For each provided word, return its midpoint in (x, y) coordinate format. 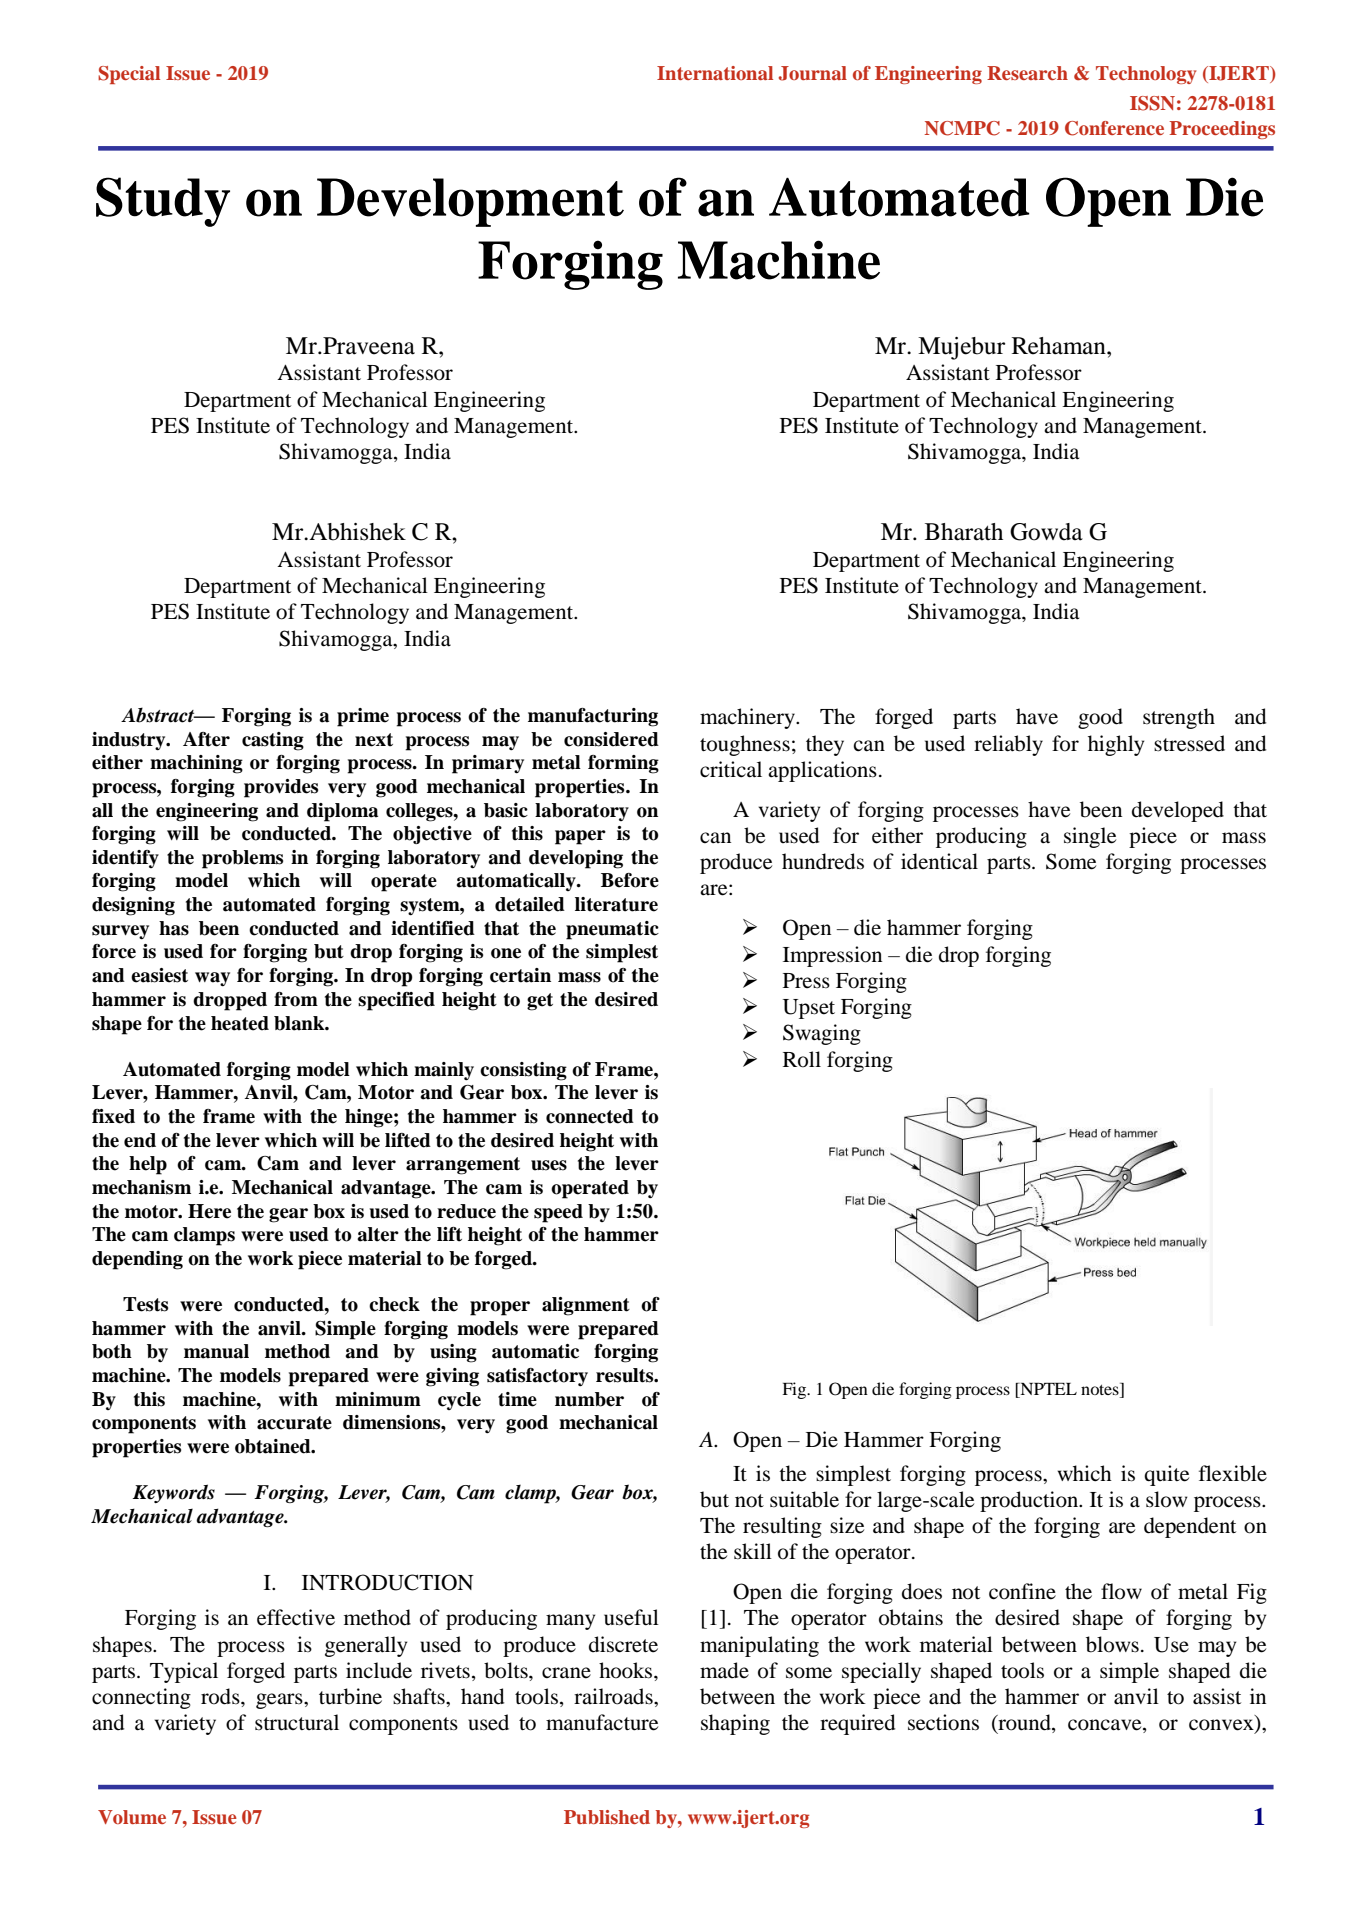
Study (163, 202)
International (715, 73)
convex (1222, 1726)
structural (297, 1722)
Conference (1114, 128)
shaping (735, 1724)
